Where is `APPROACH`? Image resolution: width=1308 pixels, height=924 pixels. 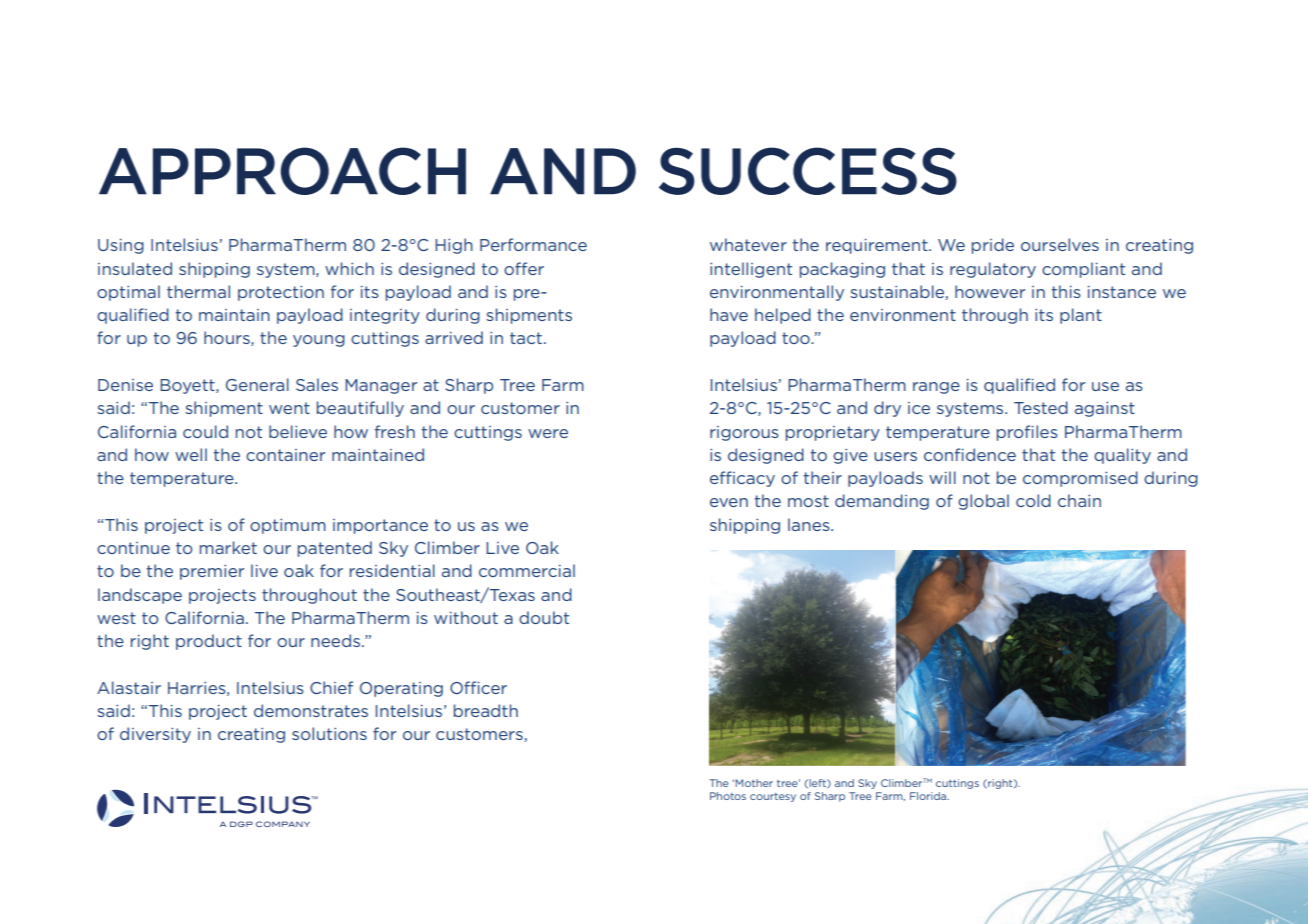 APPROACH is located at coordinates (282, 171).
